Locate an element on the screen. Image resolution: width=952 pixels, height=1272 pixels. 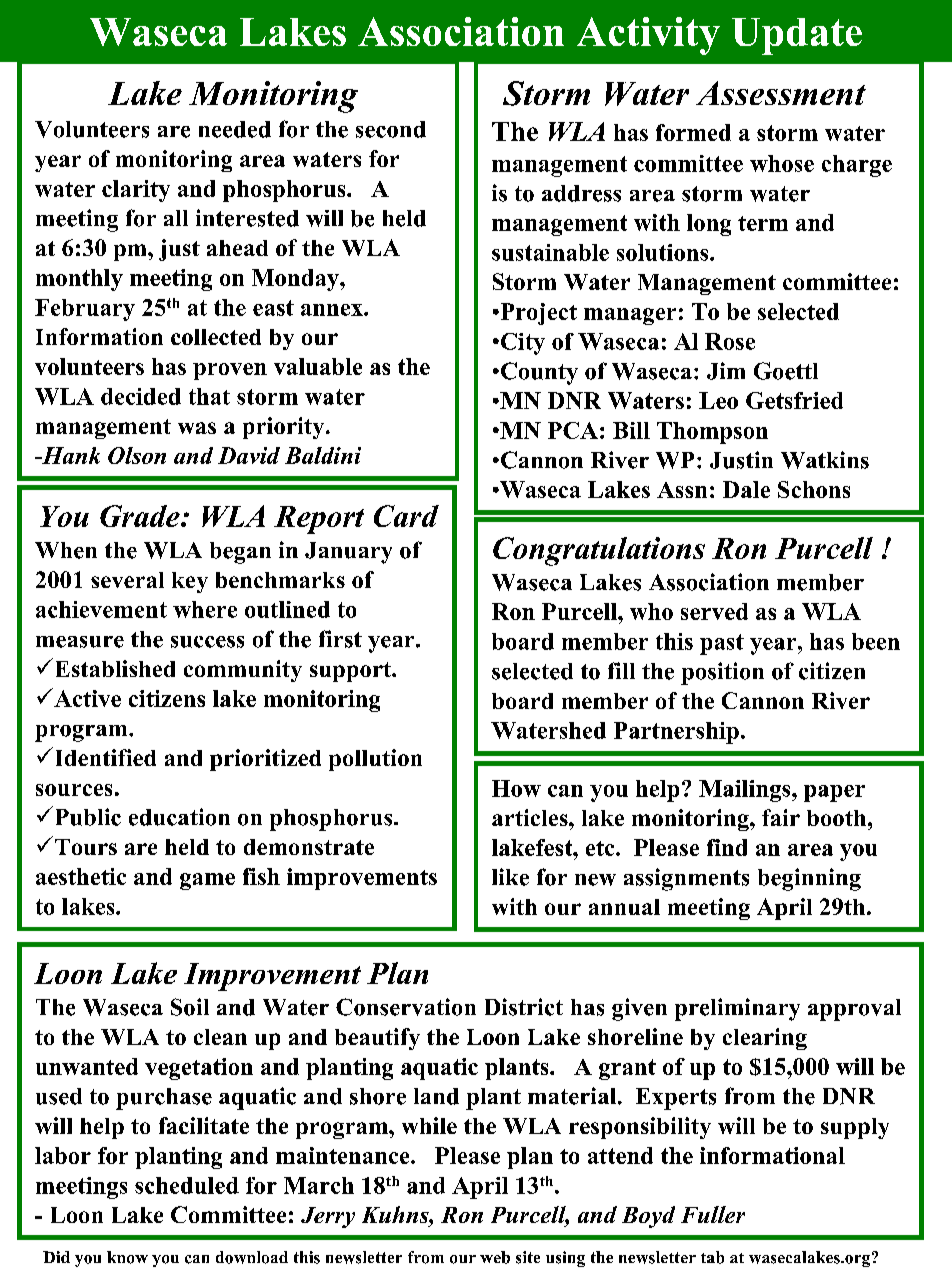
Fuller is located at coordinates (713, 1214).
